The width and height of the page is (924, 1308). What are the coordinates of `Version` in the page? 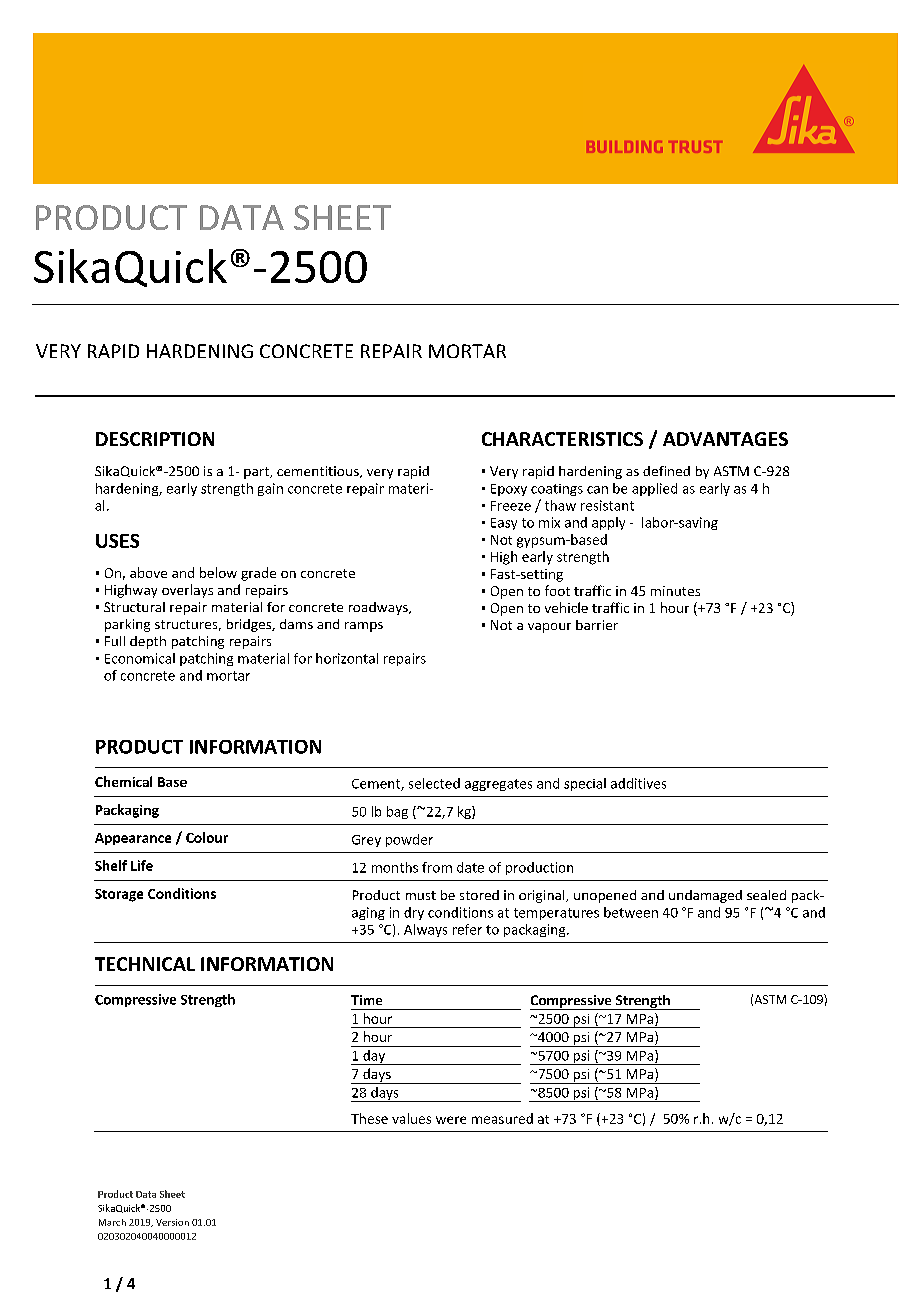 It's located at (172, 1222).
